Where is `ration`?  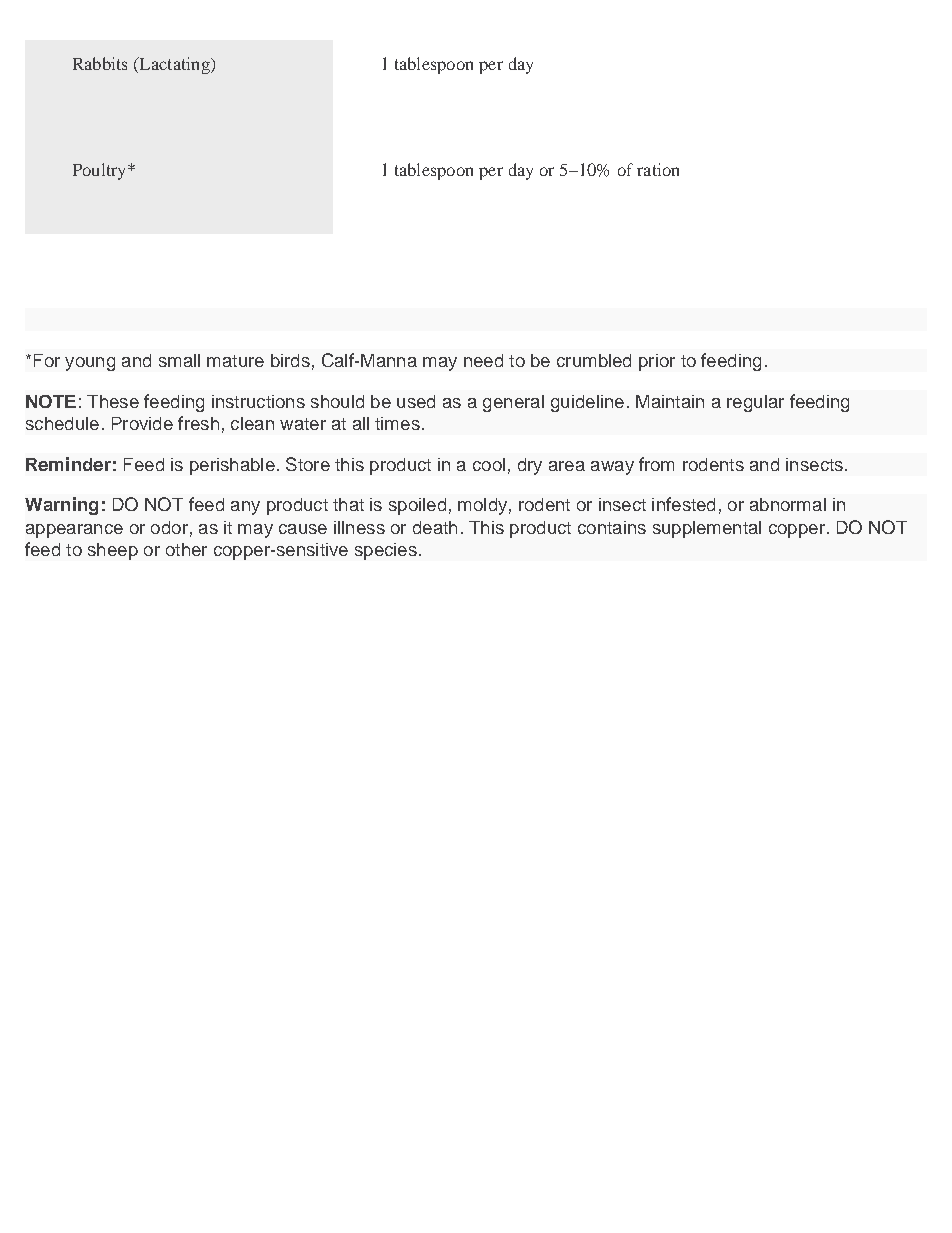 ration is located at coordinates (658, 169).
